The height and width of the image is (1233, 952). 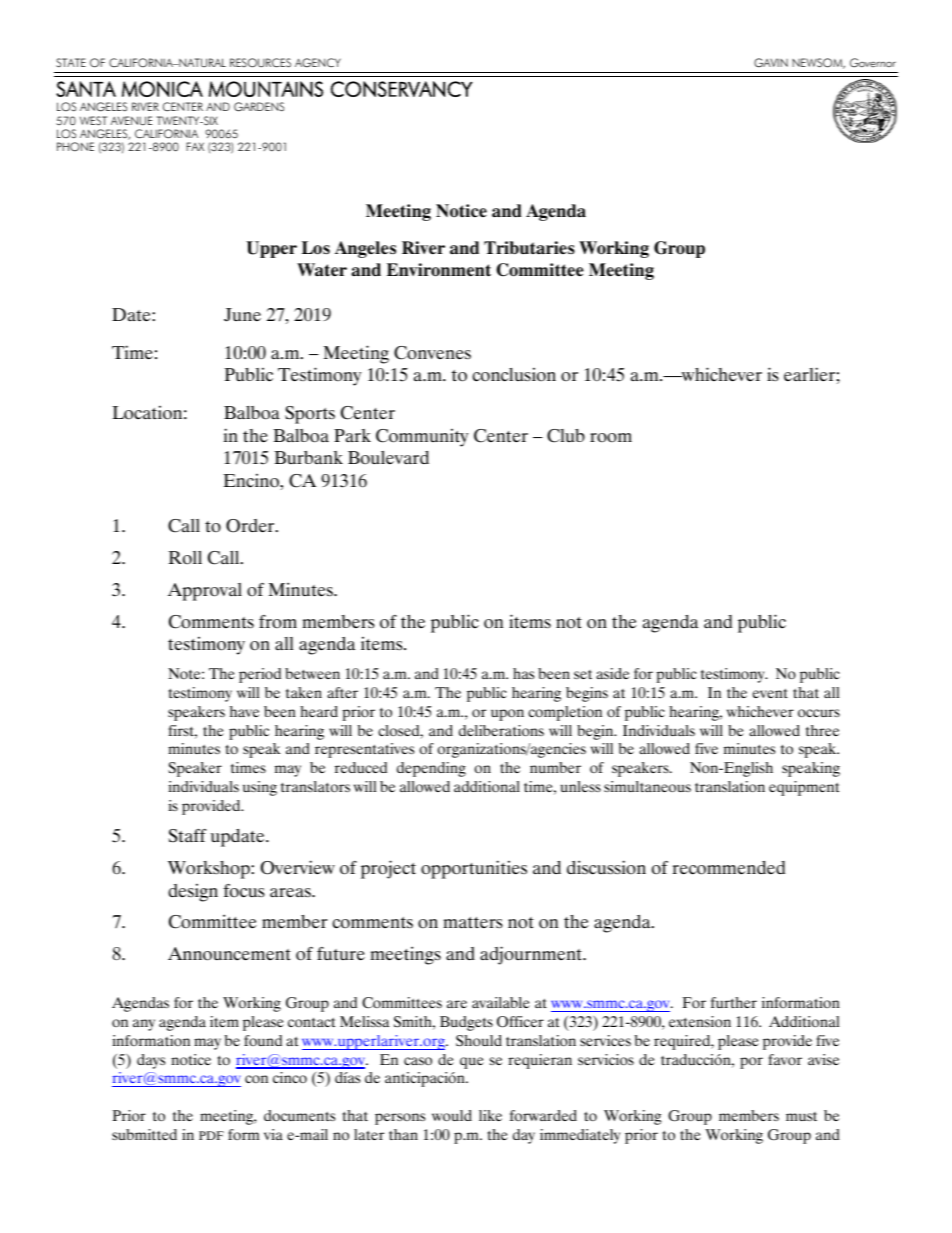 What do you see at coordinates (771, 63) in the image?
I see `GAVIN` at bounding box center [771, 63].
